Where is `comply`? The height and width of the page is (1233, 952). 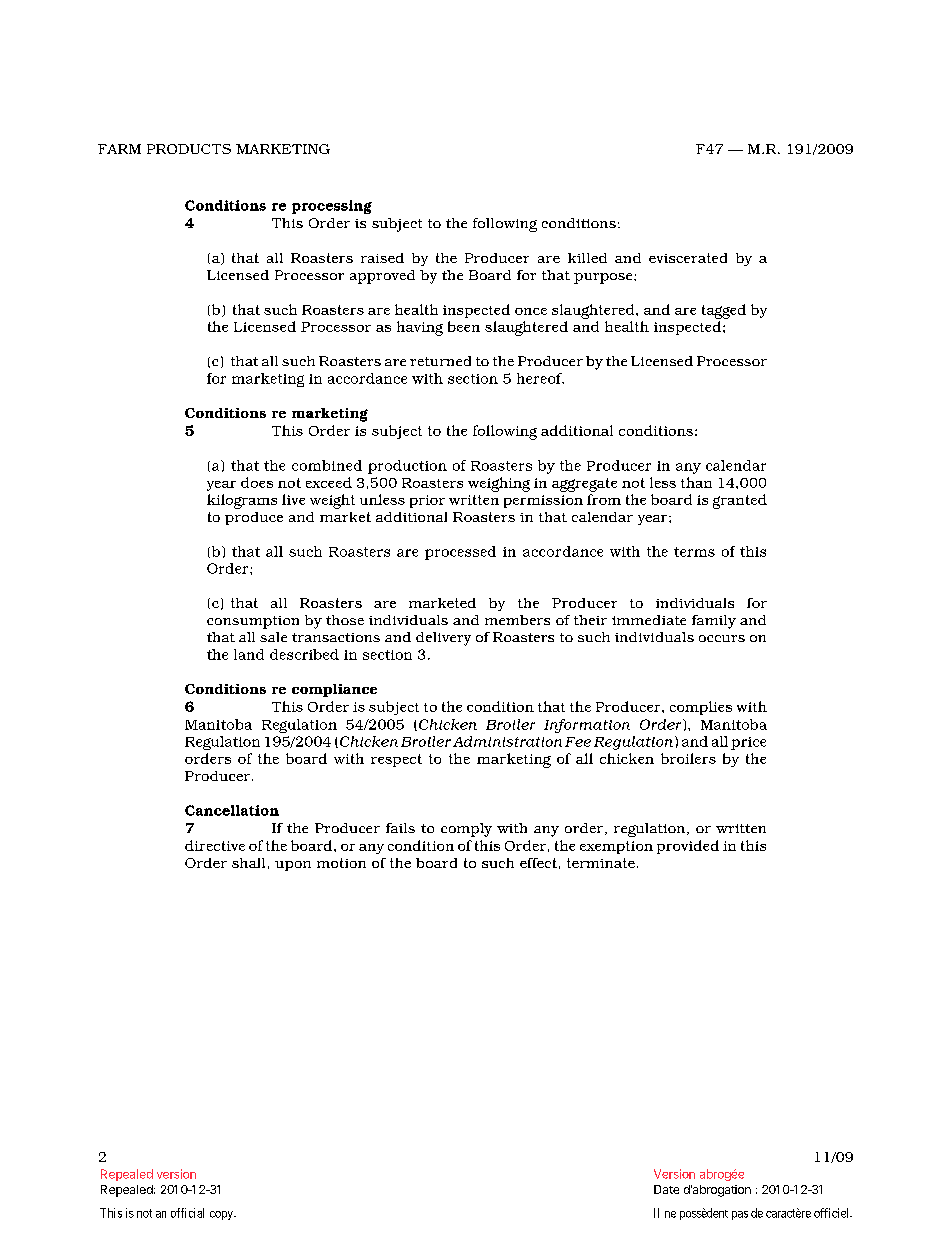 comply is located at coordinates (466, 830).
